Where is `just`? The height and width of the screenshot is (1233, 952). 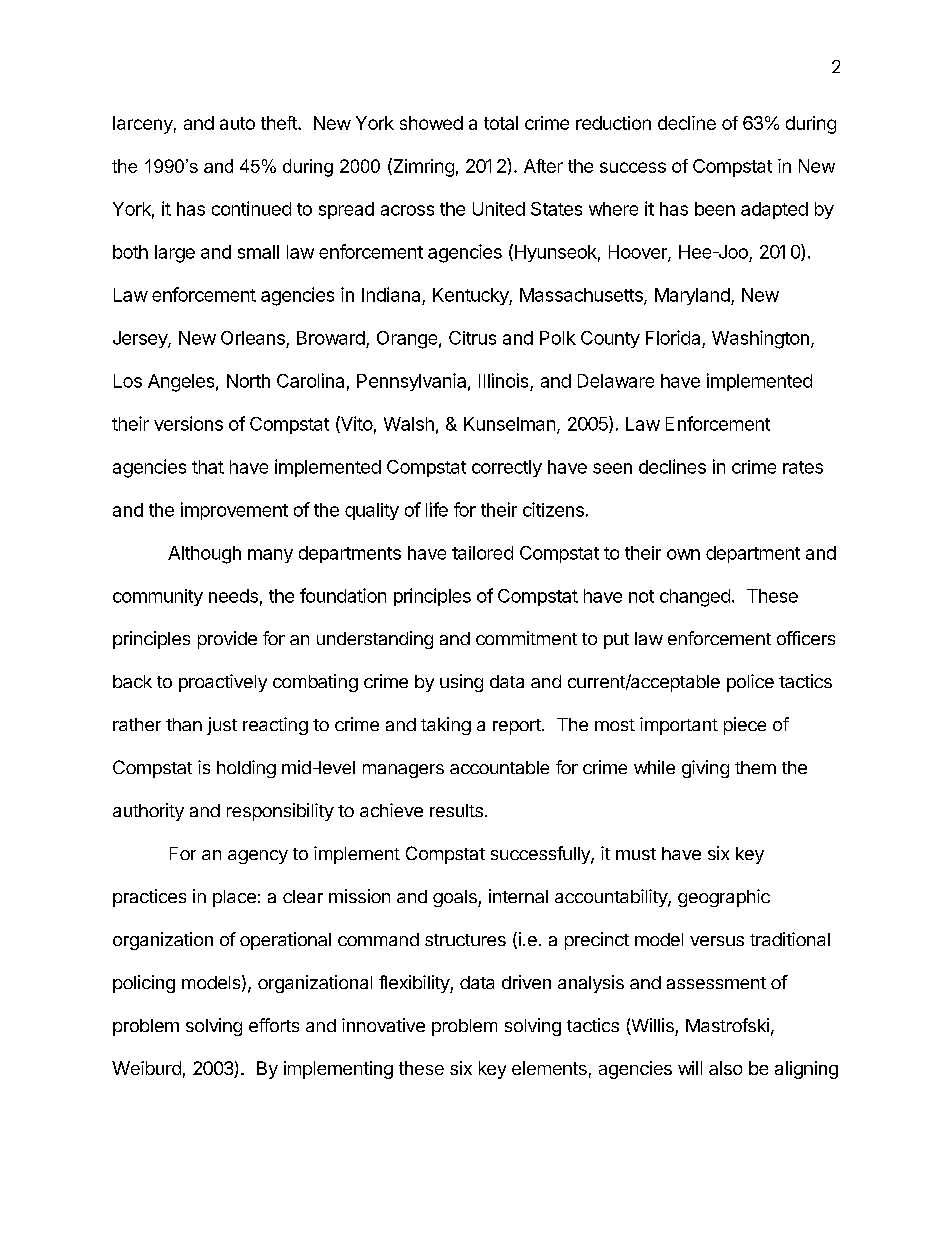
just is located at coordinates (222, 726).
